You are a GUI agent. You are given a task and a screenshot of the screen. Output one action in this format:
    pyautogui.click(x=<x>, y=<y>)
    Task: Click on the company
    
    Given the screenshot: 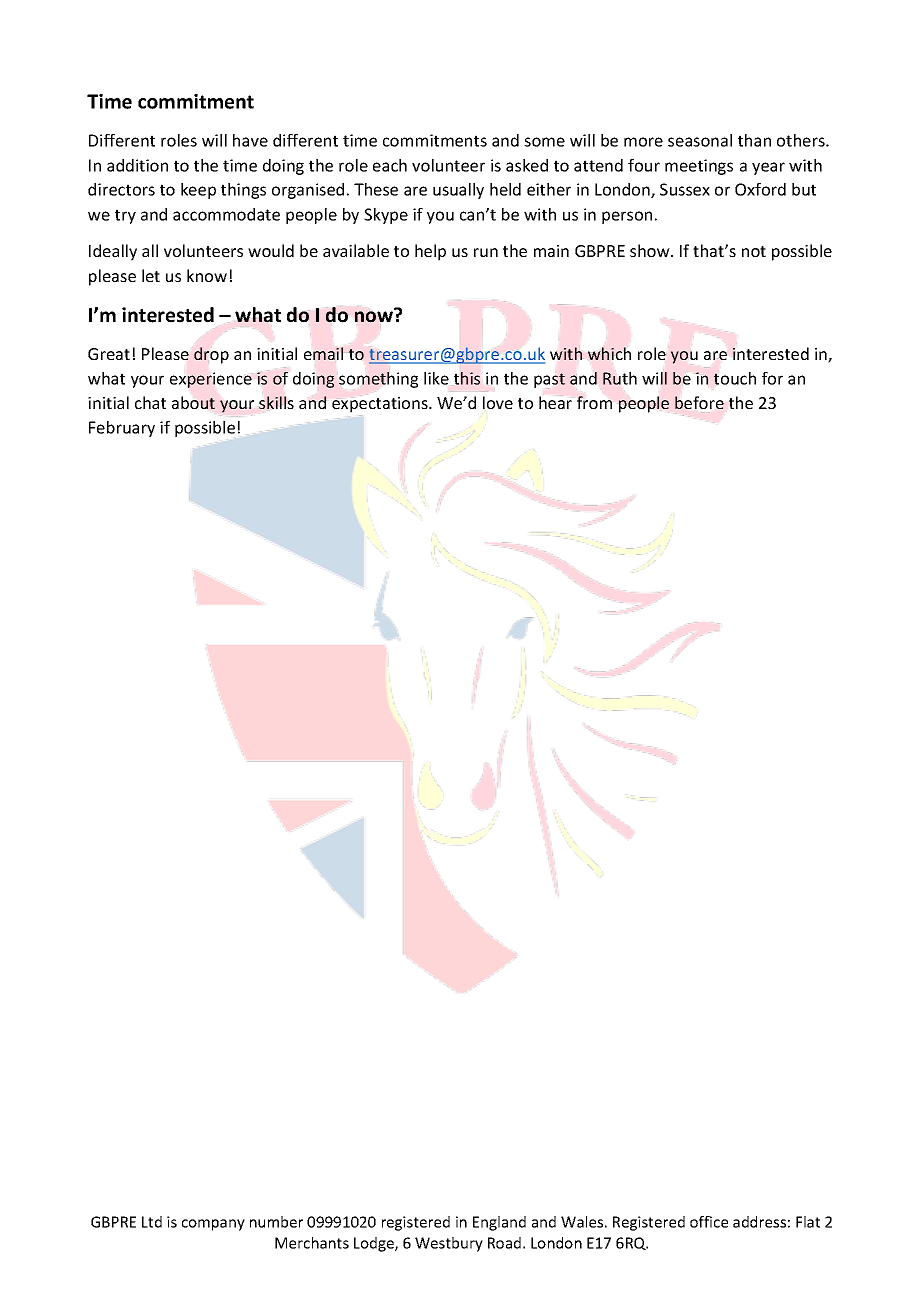 What is the action you would take?
    pyautogui.click(x=213, y=1225)
